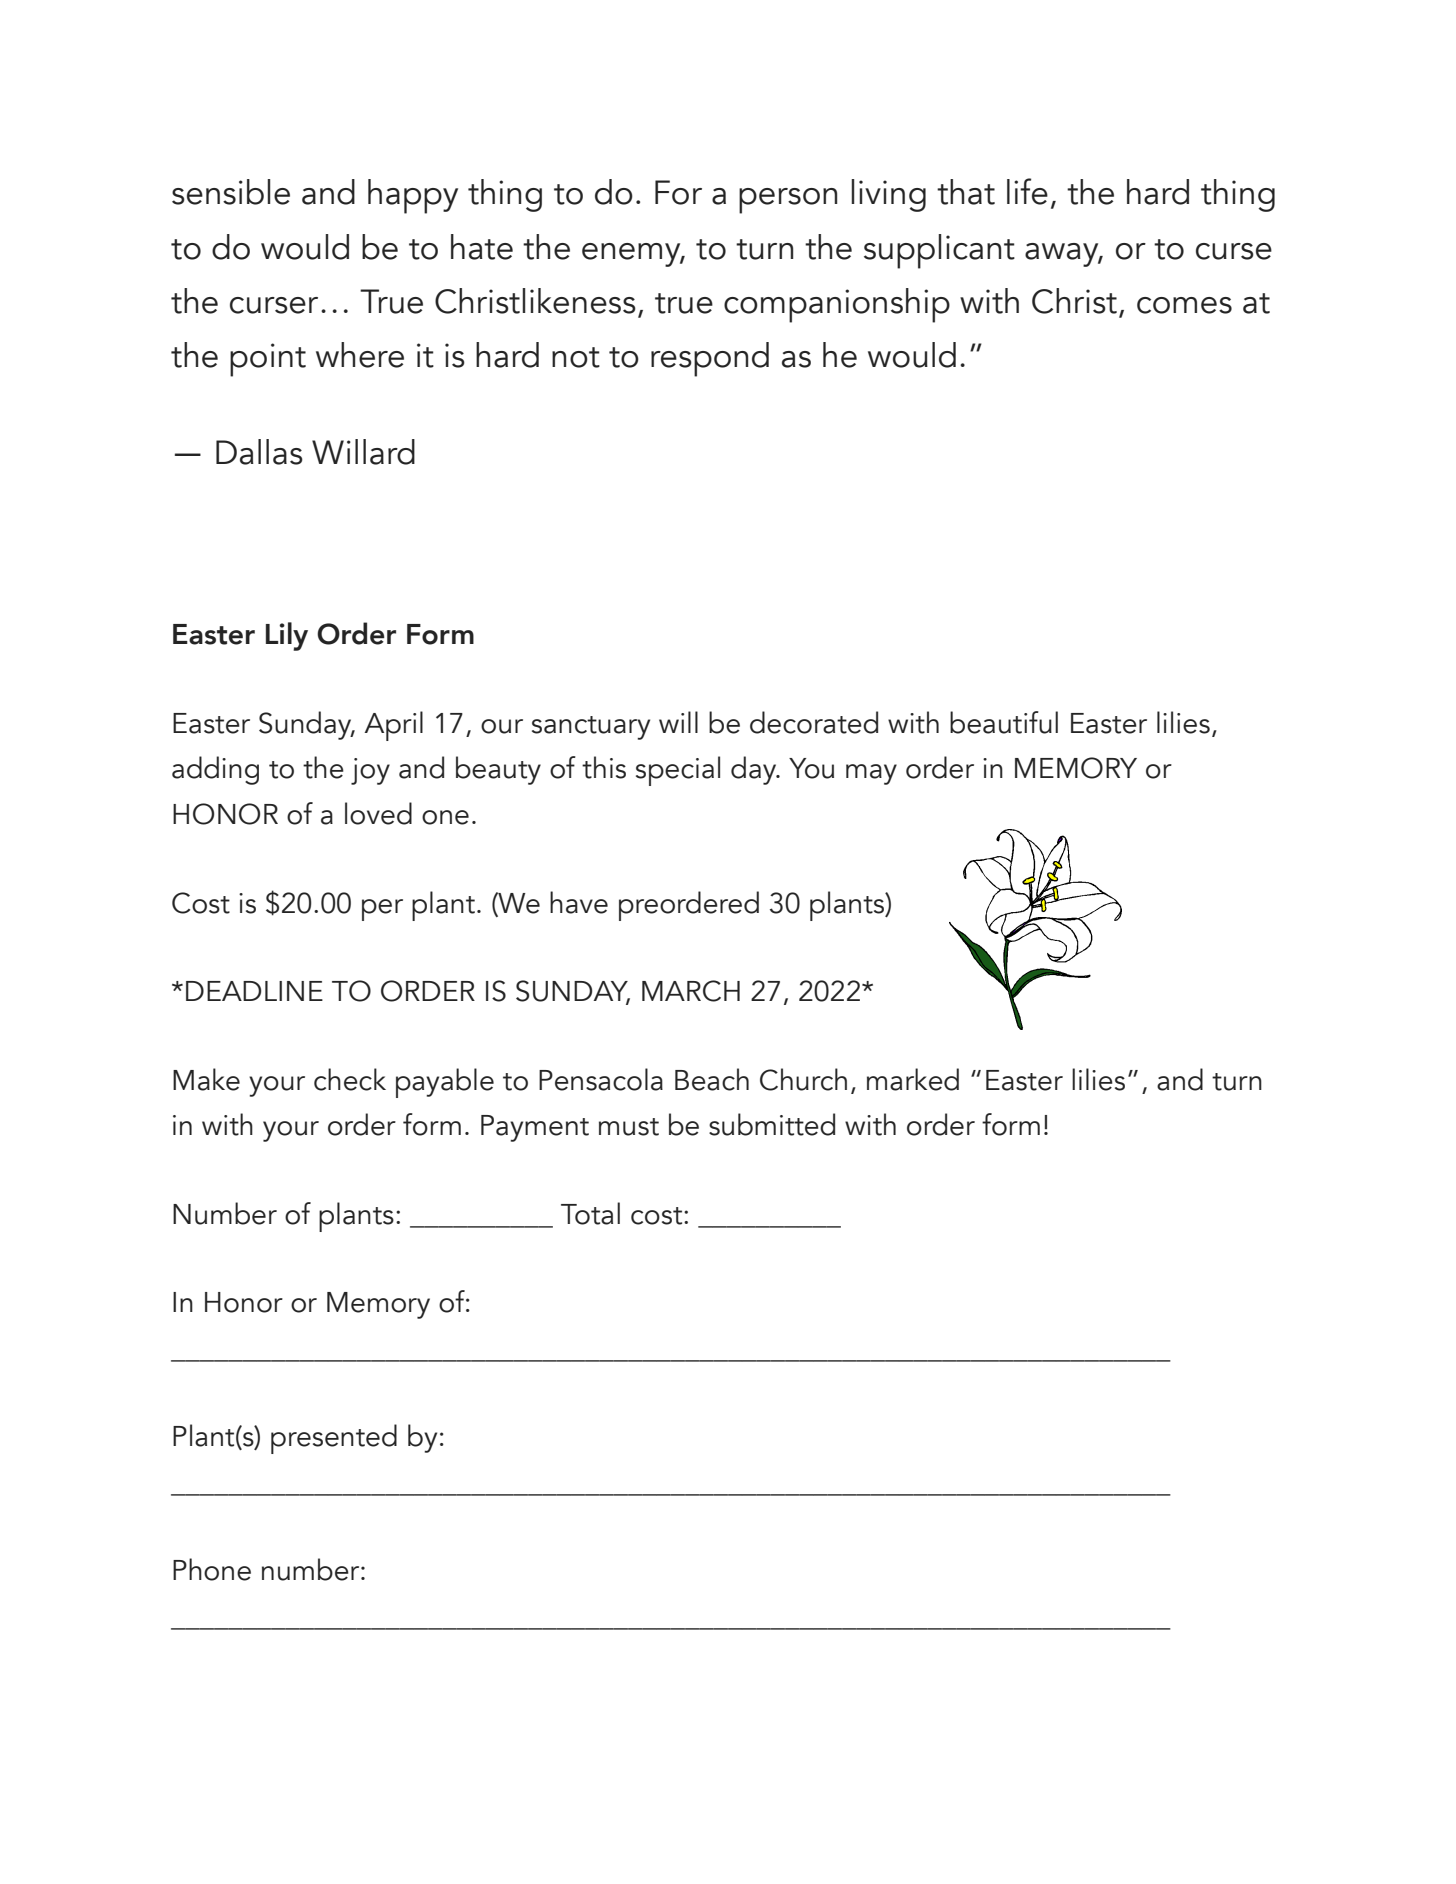  What do you see at coordinates (788, 201) in the screenshot?
I see `person` at bounding box center [788, 201].
